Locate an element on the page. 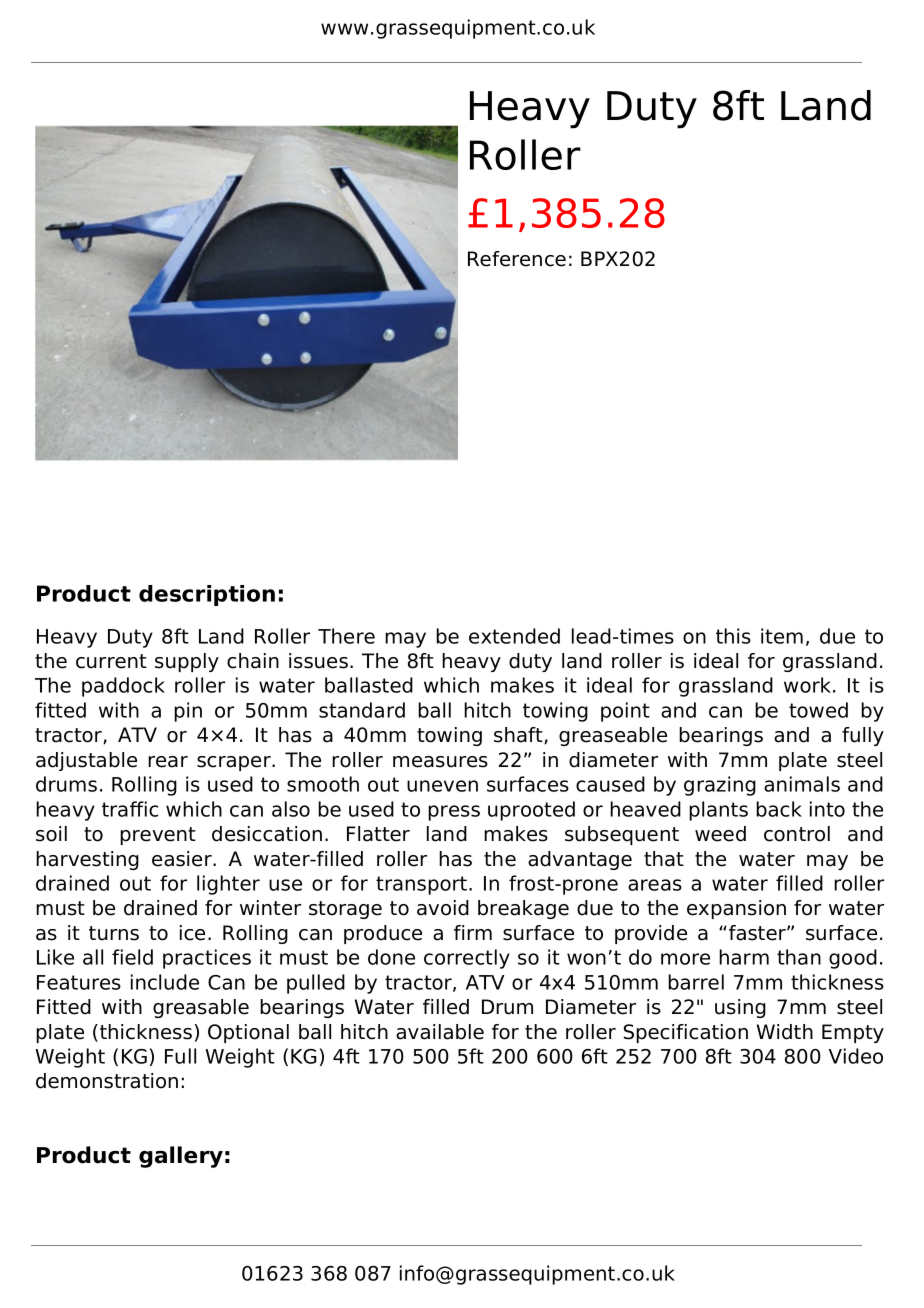  work is located at coordinates (809, 685).
